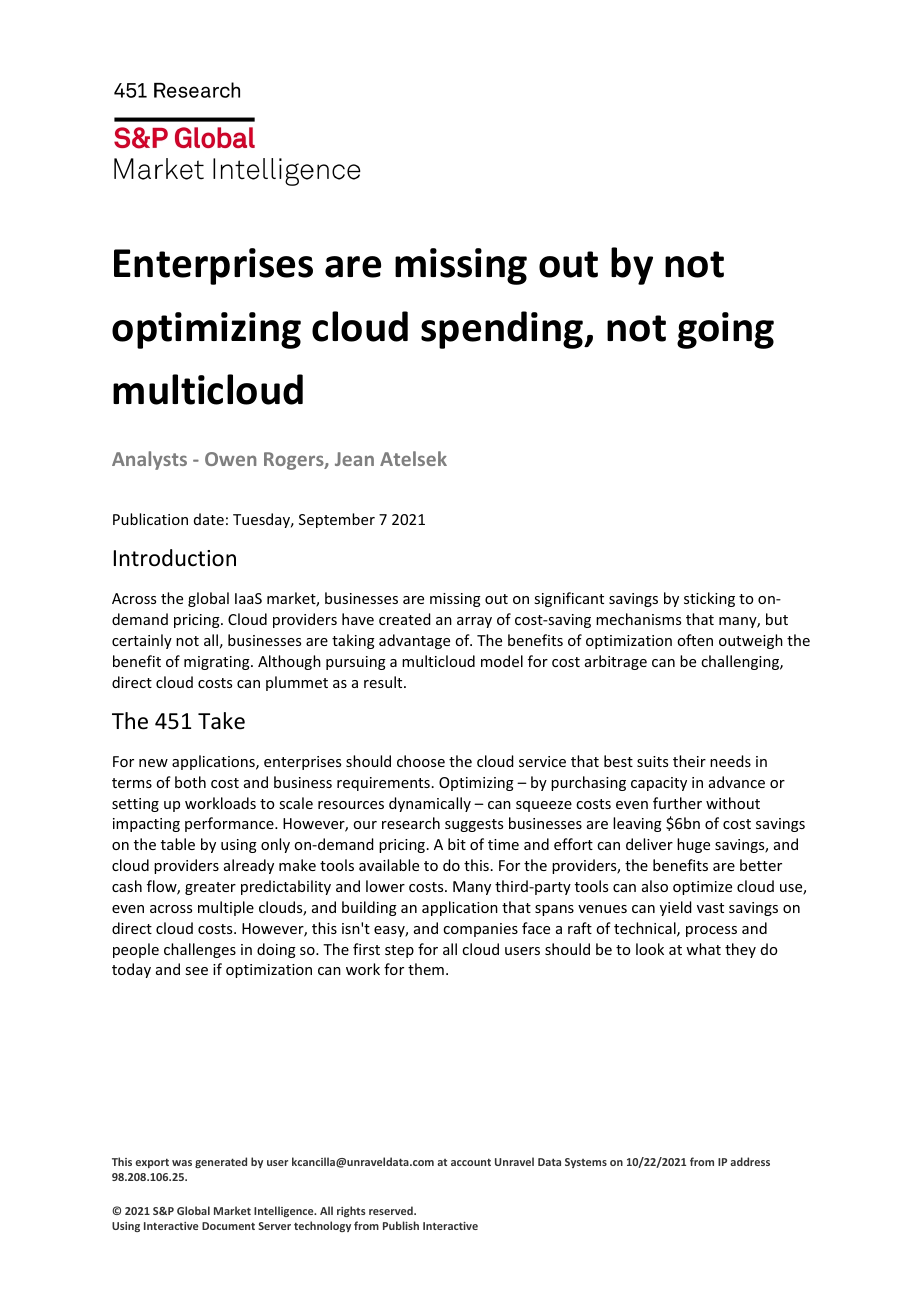 This screenshot has width=924, height=1308. What do you see at coordinates (695, 640) in the screenshot?
I see `often` at bounding box center [695, 640].
